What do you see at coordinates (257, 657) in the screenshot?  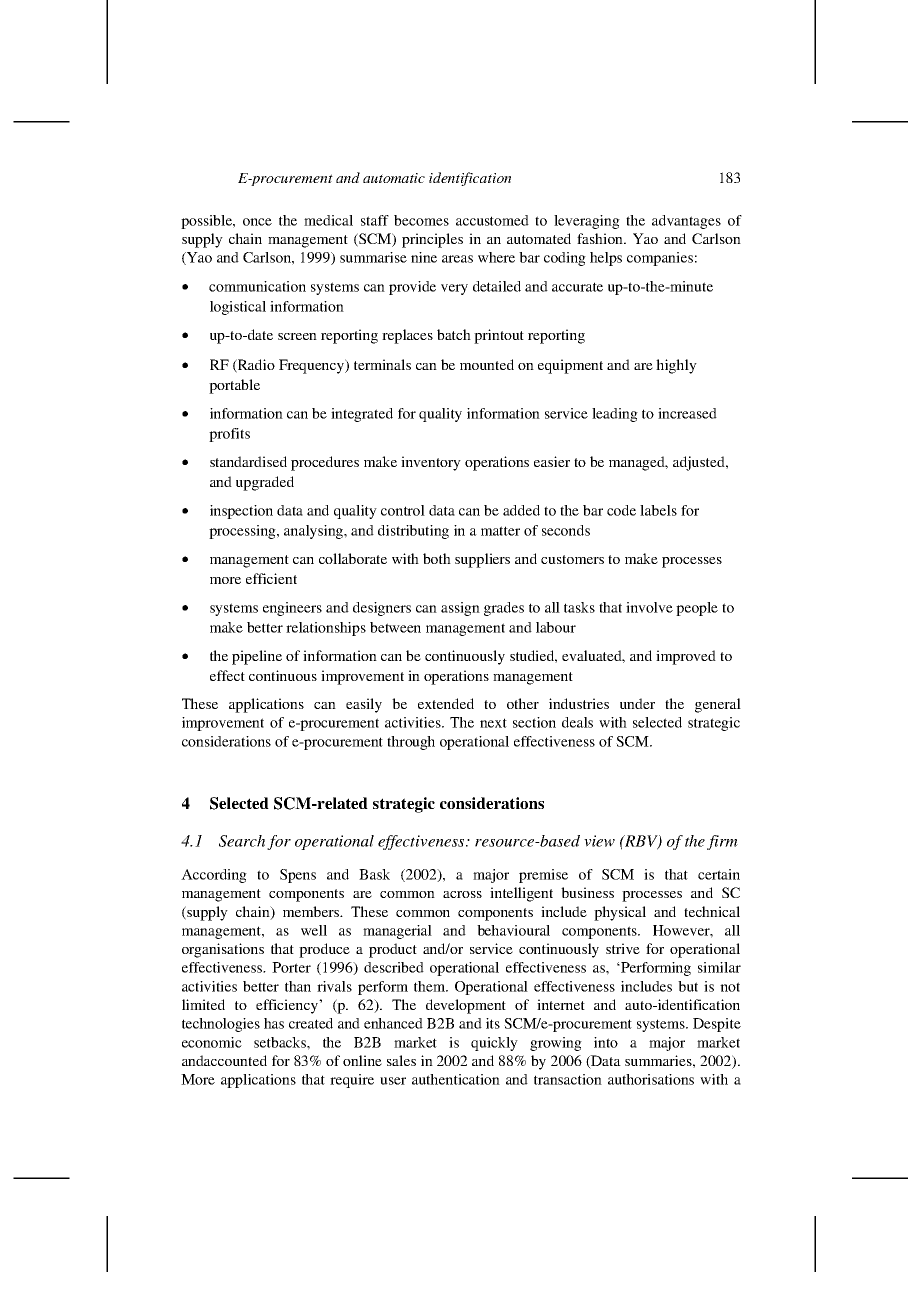 I see `pipeline` at bounding box center [257, 657].
